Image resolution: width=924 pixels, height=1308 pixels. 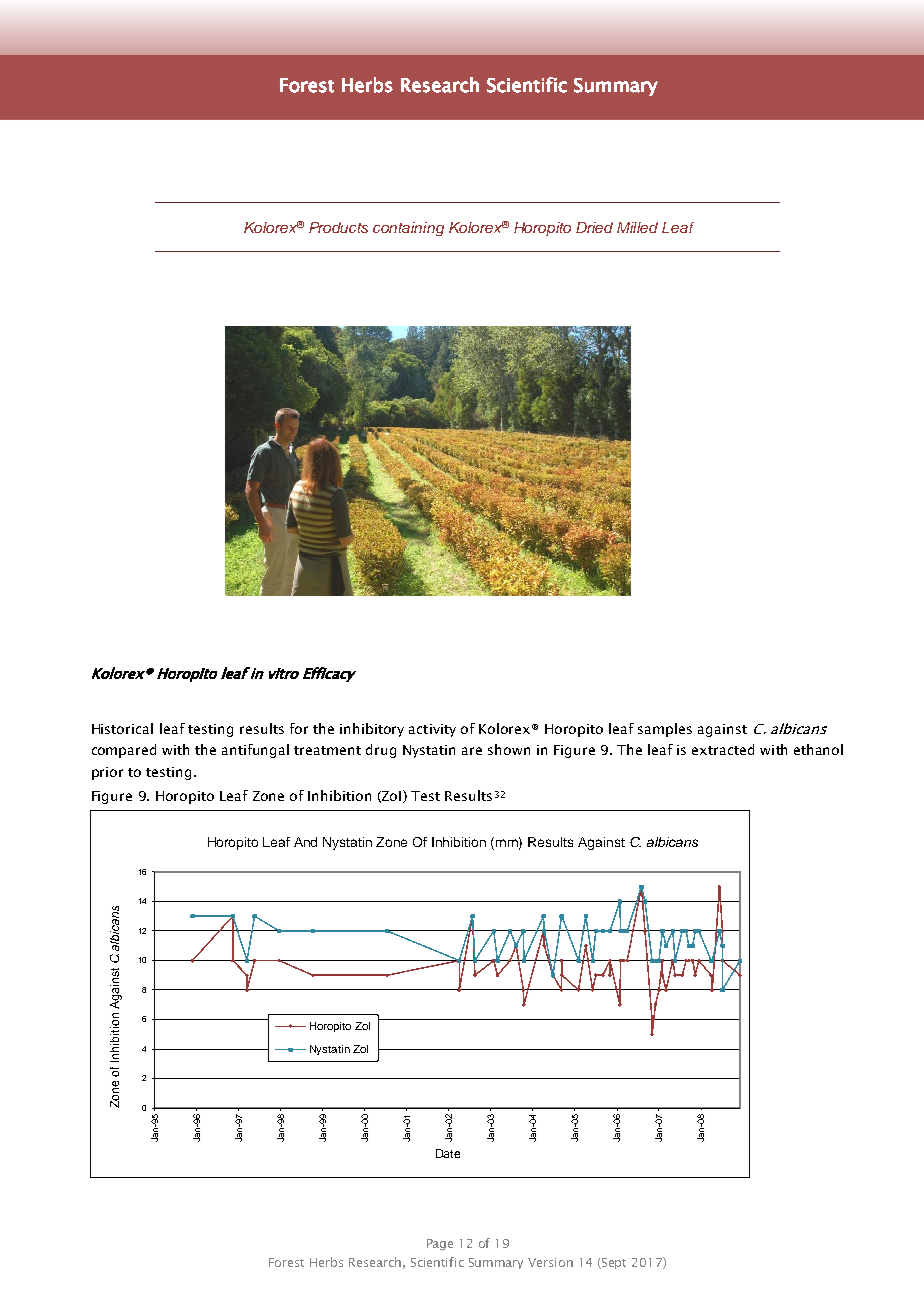 I want to click on Page, so click(x=440, y=1245).
